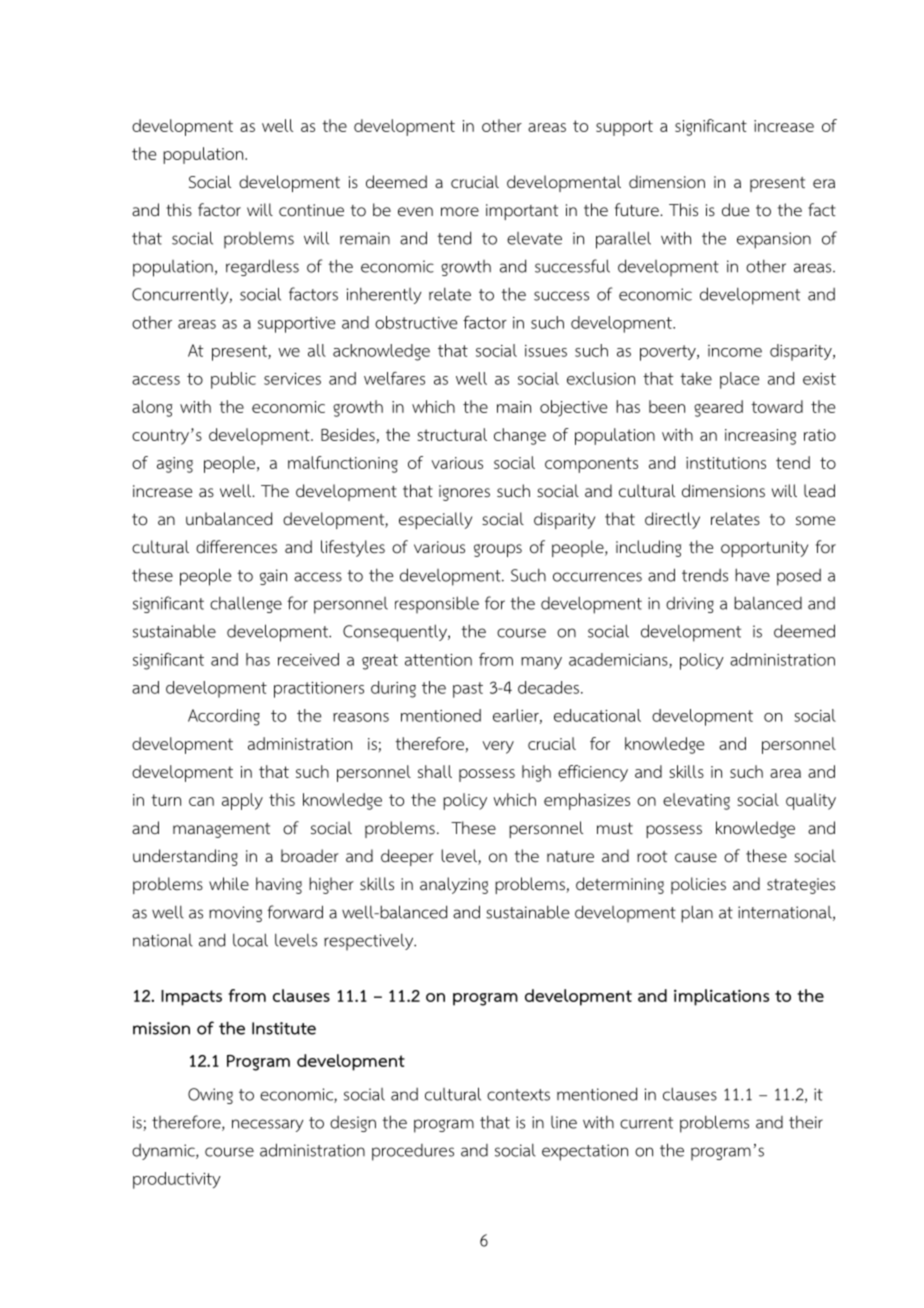 Image resolution: width=924 pixels, height=1308 pixels. I want to click on more, so click(460, 212).
